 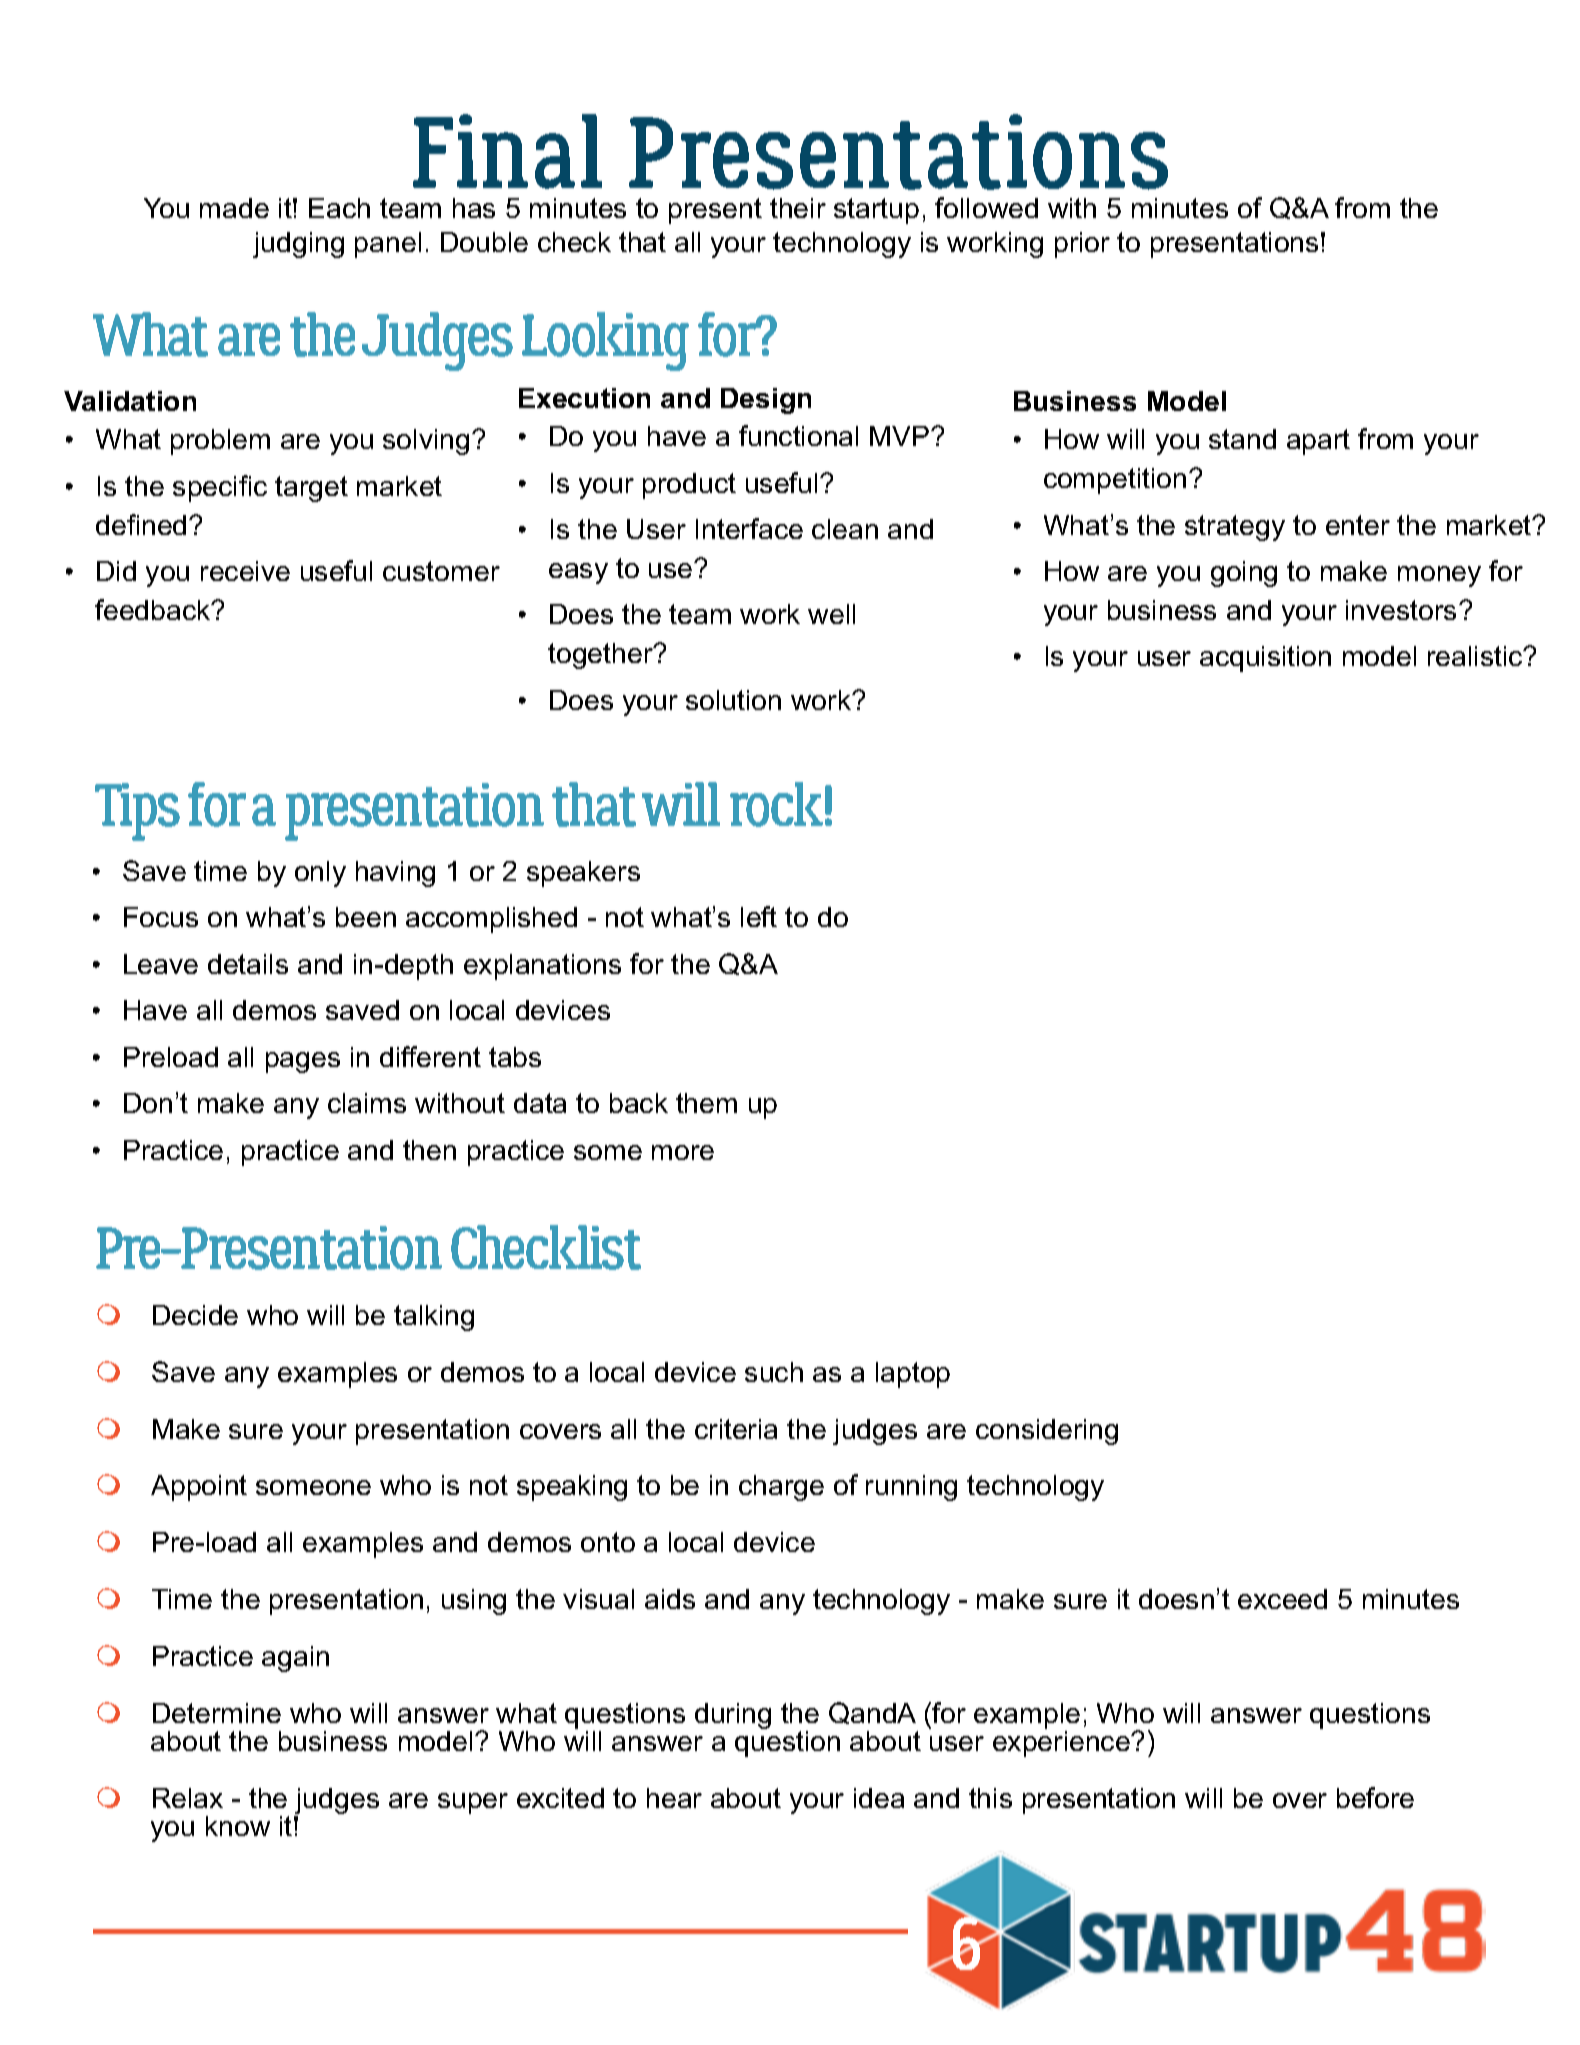 I want to click on such, so click(x=774, y=1372).
